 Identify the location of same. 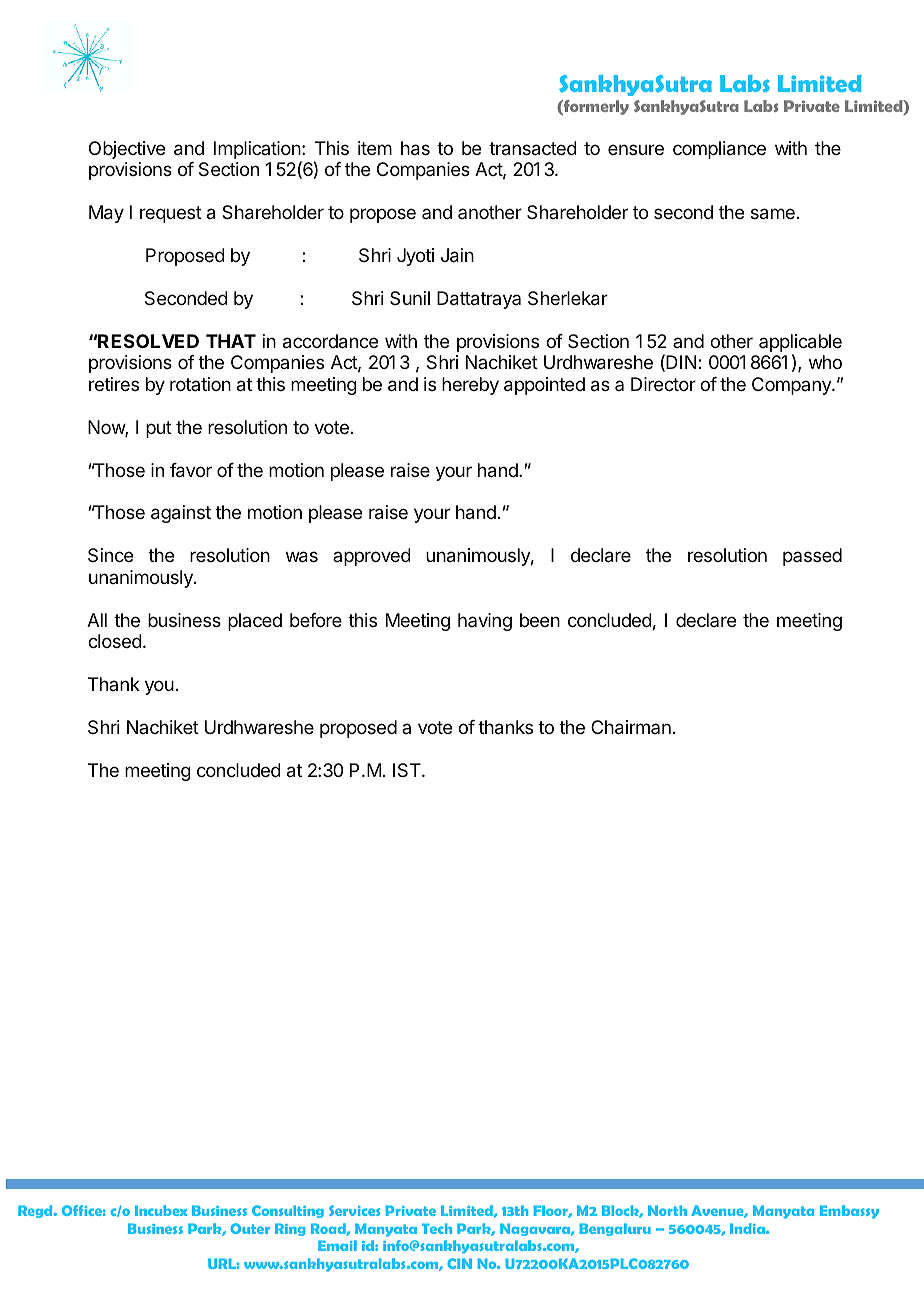
(773, 214).
